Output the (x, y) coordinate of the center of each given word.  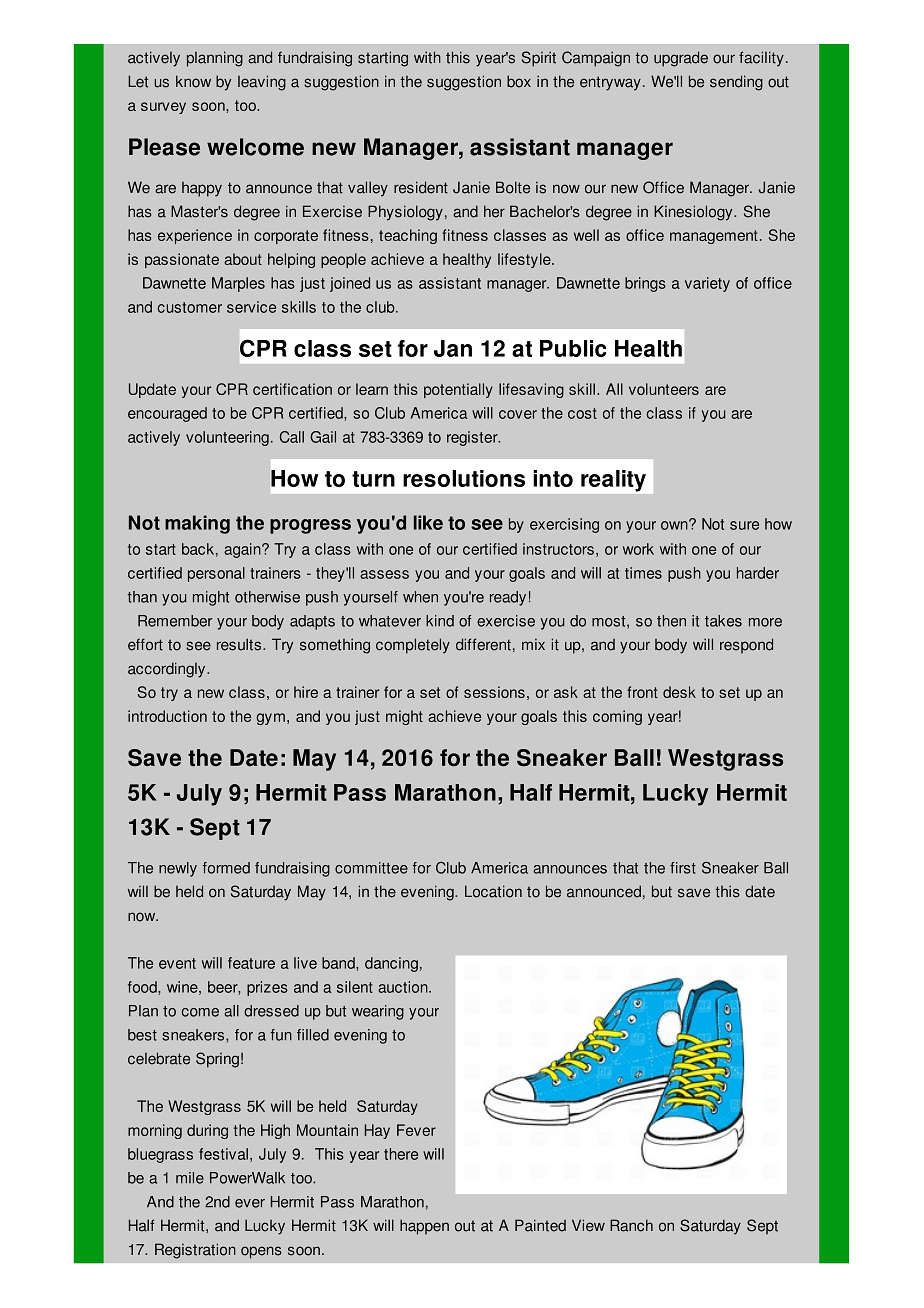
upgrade (681, 59)
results (239, 644)
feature (251, 963)
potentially (458, 390)
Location (493, 891)
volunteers (664, 389)
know (193, 81)
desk (679, 692)
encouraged (167, 414)
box (519, 81)
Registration (195, 1251)
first (683, 868)
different (483, 644)
